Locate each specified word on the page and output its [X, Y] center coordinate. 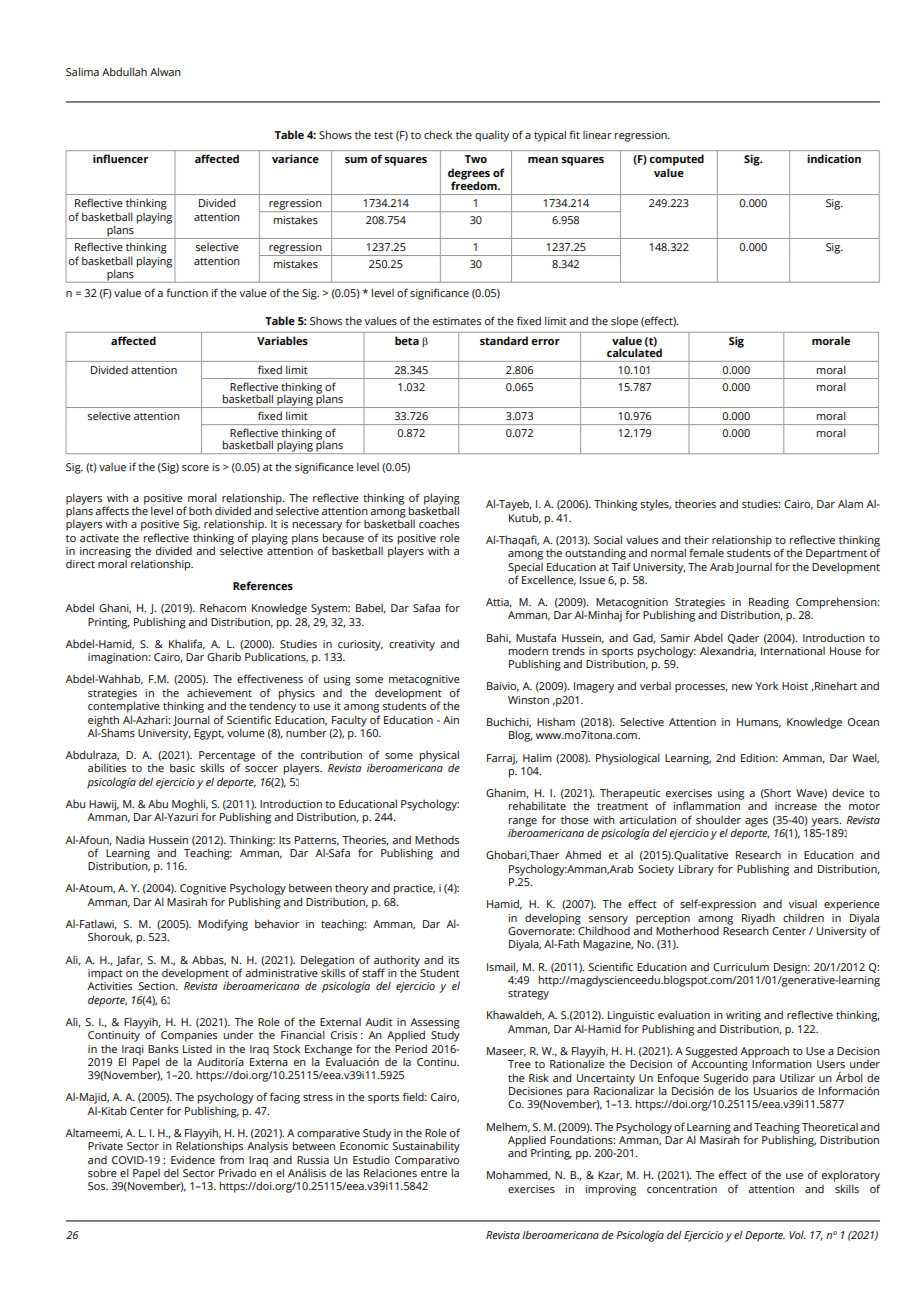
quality [492, 136]
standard [504, 340]
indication [834, 158]
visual [802, 904]
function [187, 292]
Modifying [223, 925]
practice [414, 889]
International [793, 651]
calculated [634, 351]
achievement [219, 692]
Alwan [165, 71]
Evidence [193, 1160]
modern [528, 651]
